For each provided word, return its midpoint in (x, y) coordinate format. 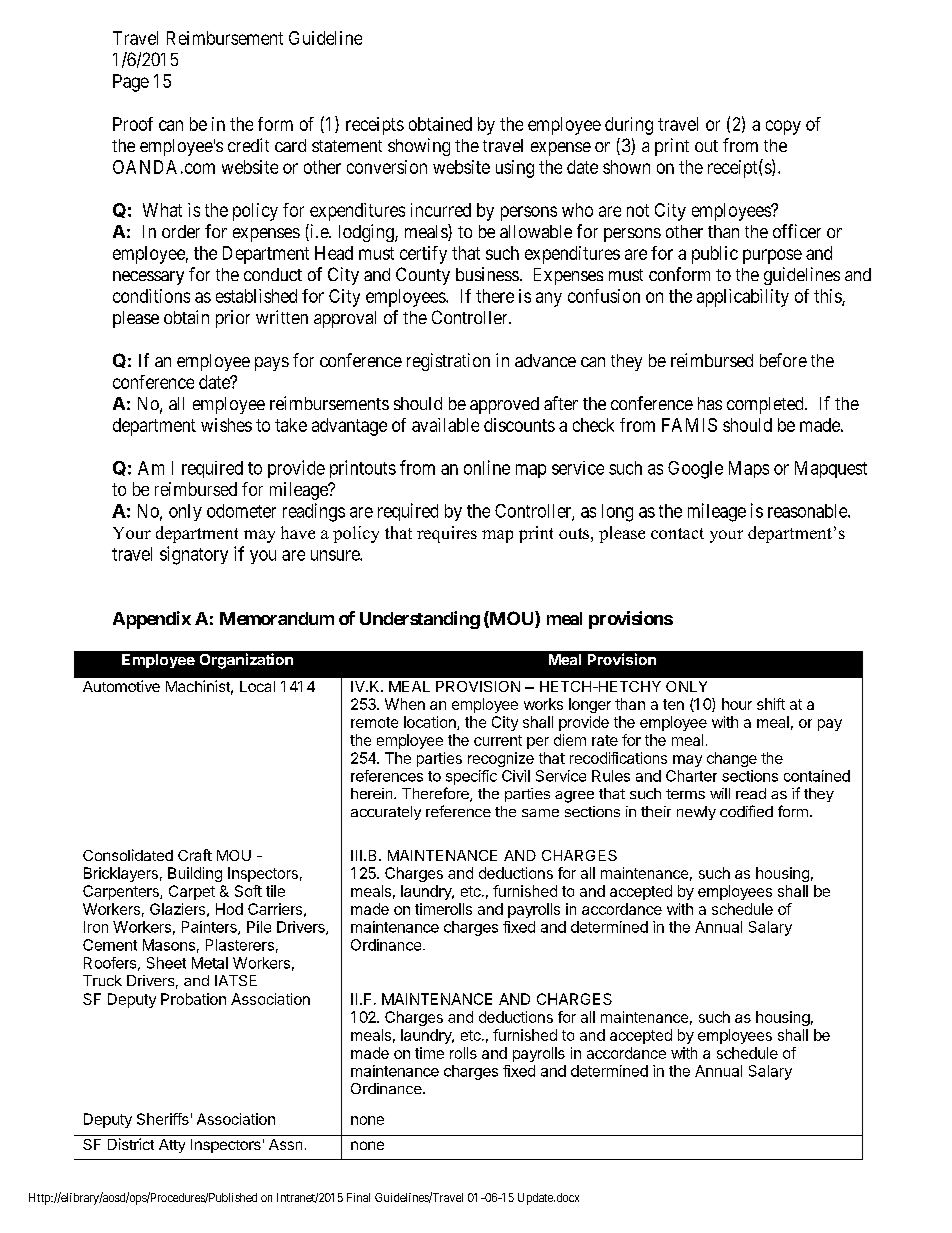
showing (419, 147)
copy (783, 127)
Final (358, 1197)
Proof (133, 124)
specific (471, 777)
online (487, 467)
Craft (195, 855)
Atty (172, 1146)
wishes (226, 425)
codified (746, 811)
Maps (749, 469)
